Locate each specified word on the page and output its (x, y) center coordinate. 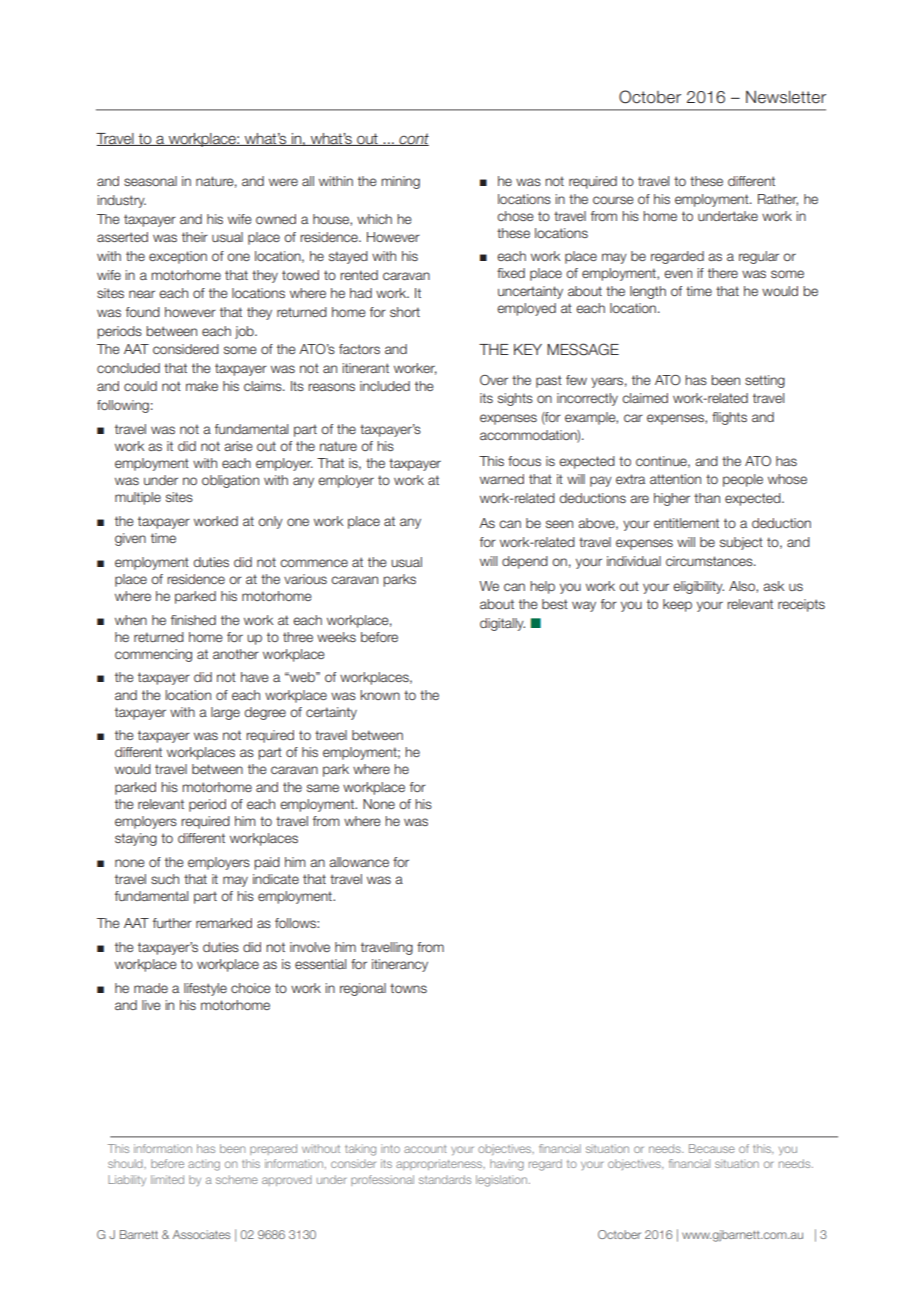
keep (677, 605)
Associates (201, 1234)
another (236, 654)
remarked (224, 923)
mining (400, 182)
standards (445, 1179)
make (202, 386)
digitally (502, 624)
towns (408, 988)
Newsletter (786, 97)
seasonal (150, 181)
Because (712, 1148)
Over (494, 380)
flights (729, 418)
